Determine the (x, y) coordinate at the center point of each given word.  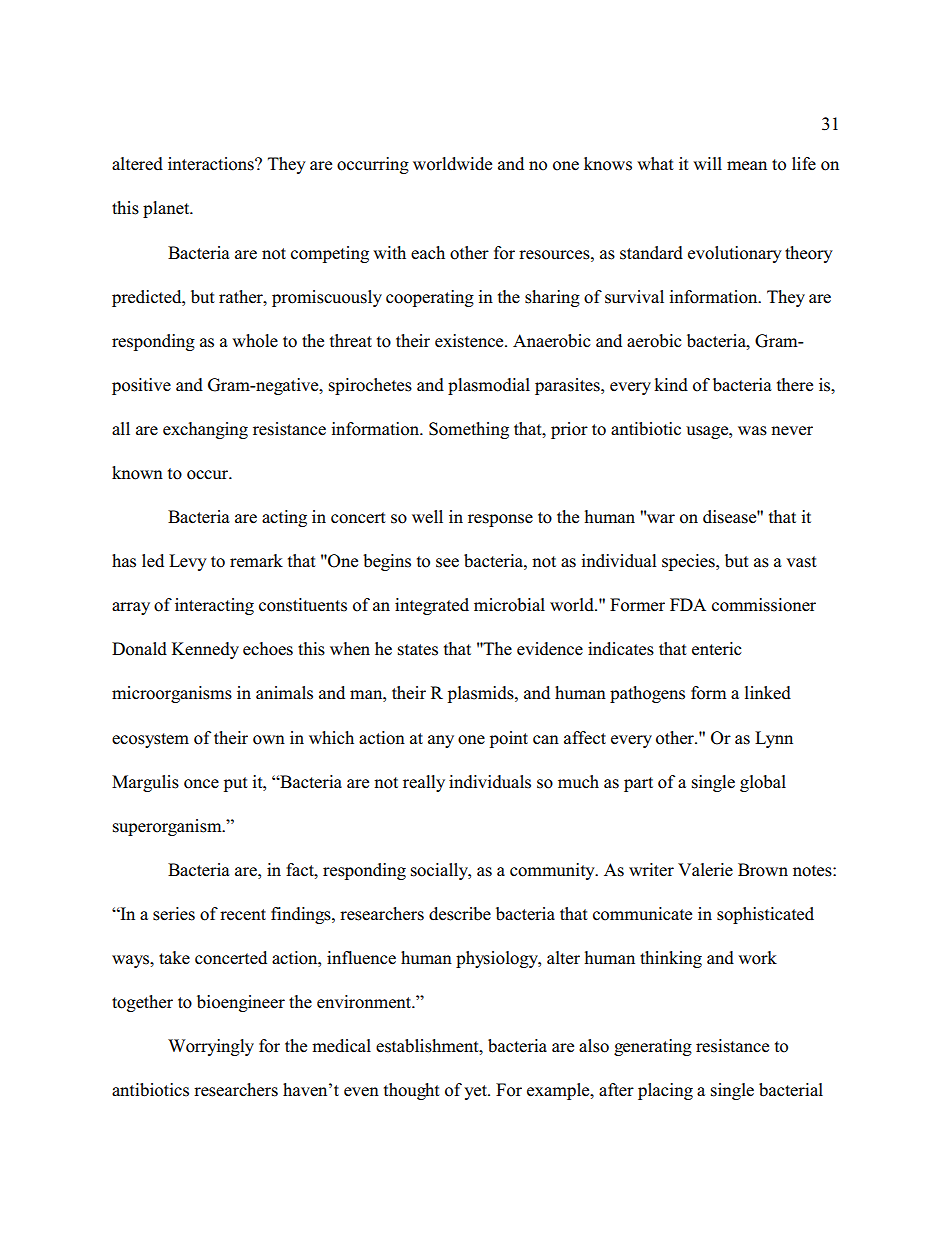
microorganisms (172, 694)
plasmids (482, 694)
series (174, 914)
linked (768, 693)
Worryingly (211, 1047)
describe (460, 914)
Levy (188, 562)
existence (470, 341)
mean (747, 166)
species (689, 562)
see (447, 563)
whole (255, 341)
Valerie (705, 870)
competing (330, 254)
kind (671, 385)
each (428, 253)
